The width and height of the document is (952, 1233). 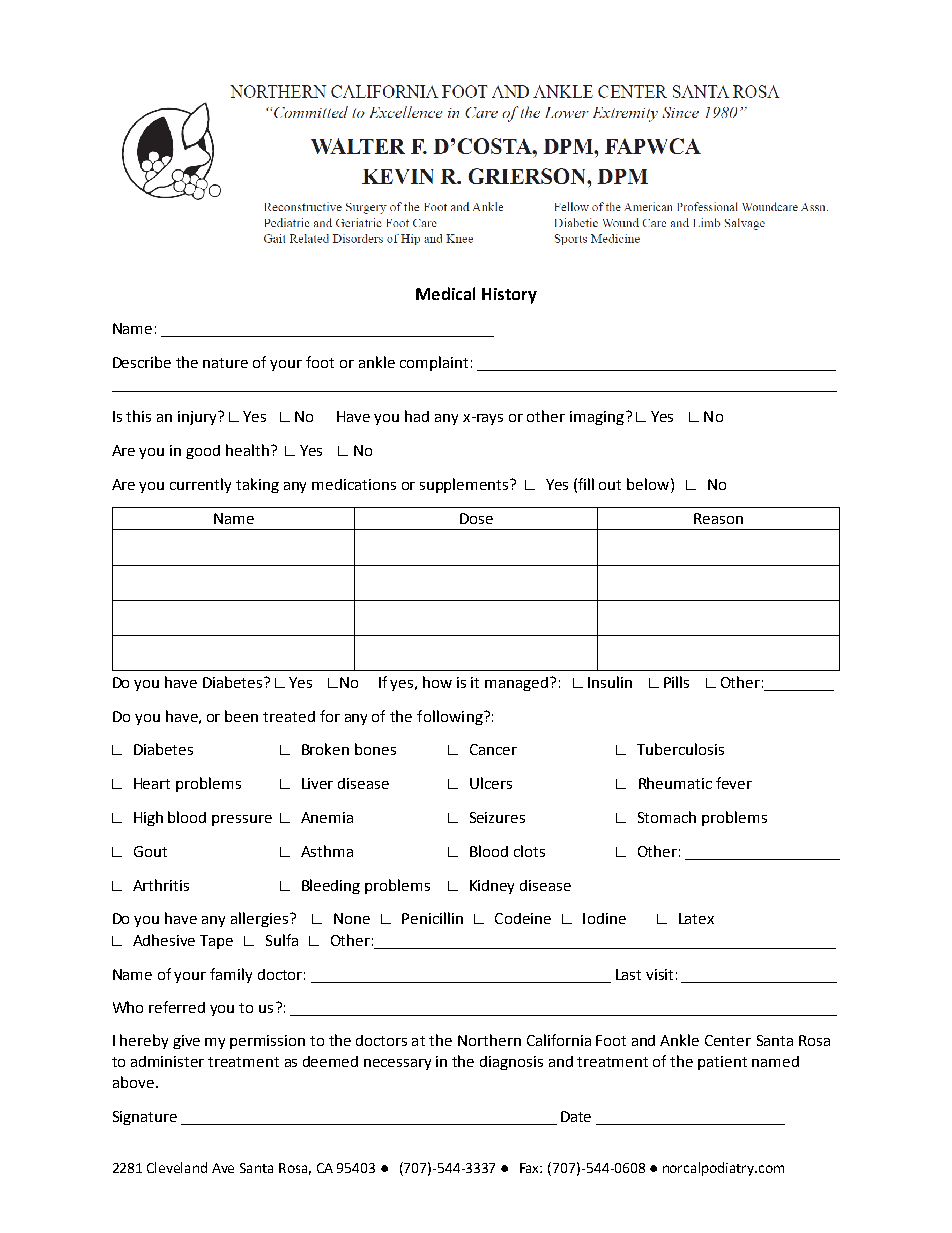 I want to click on following, so click(x=451, y=717).
